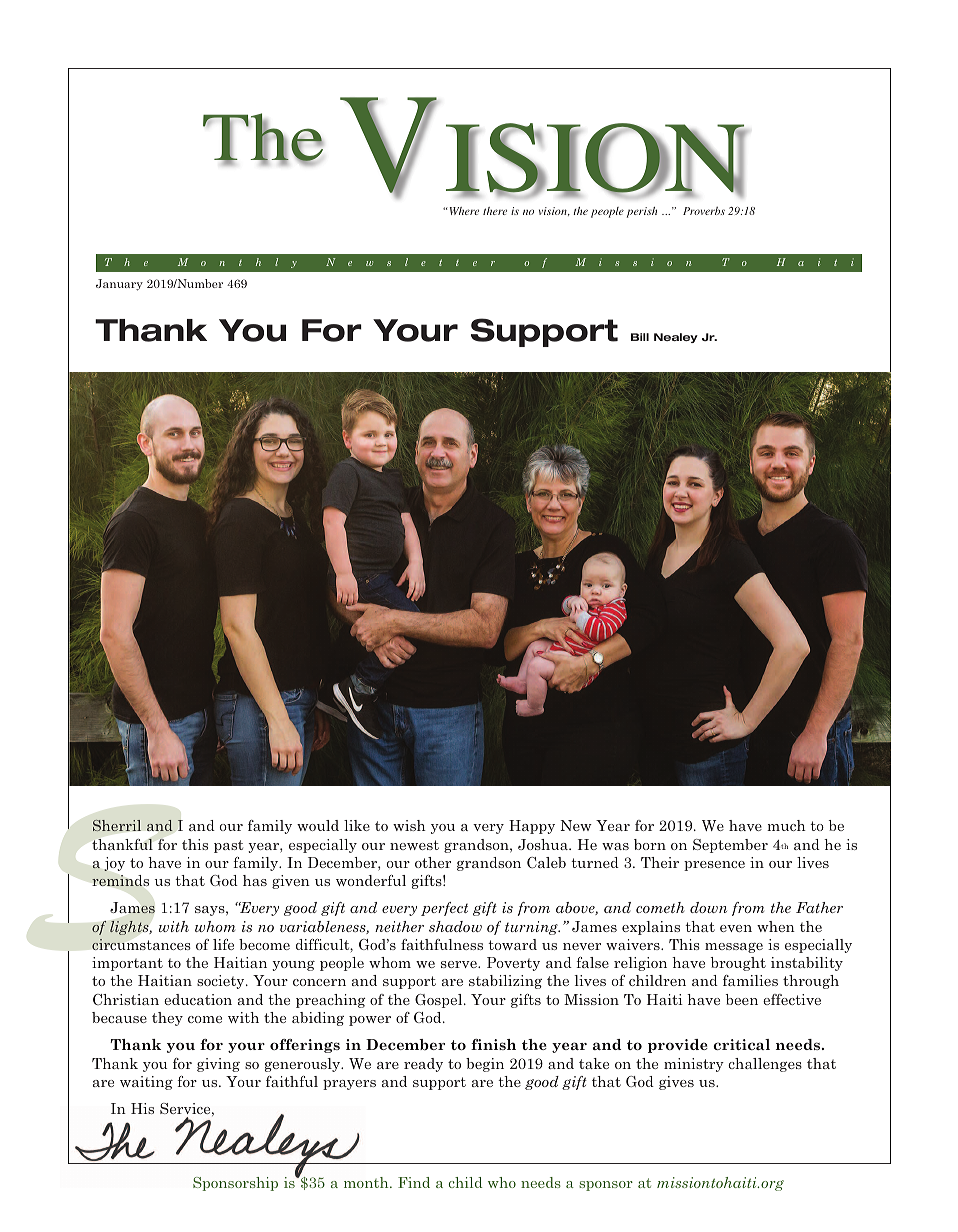  I want to click on even, so click(736, 928).
